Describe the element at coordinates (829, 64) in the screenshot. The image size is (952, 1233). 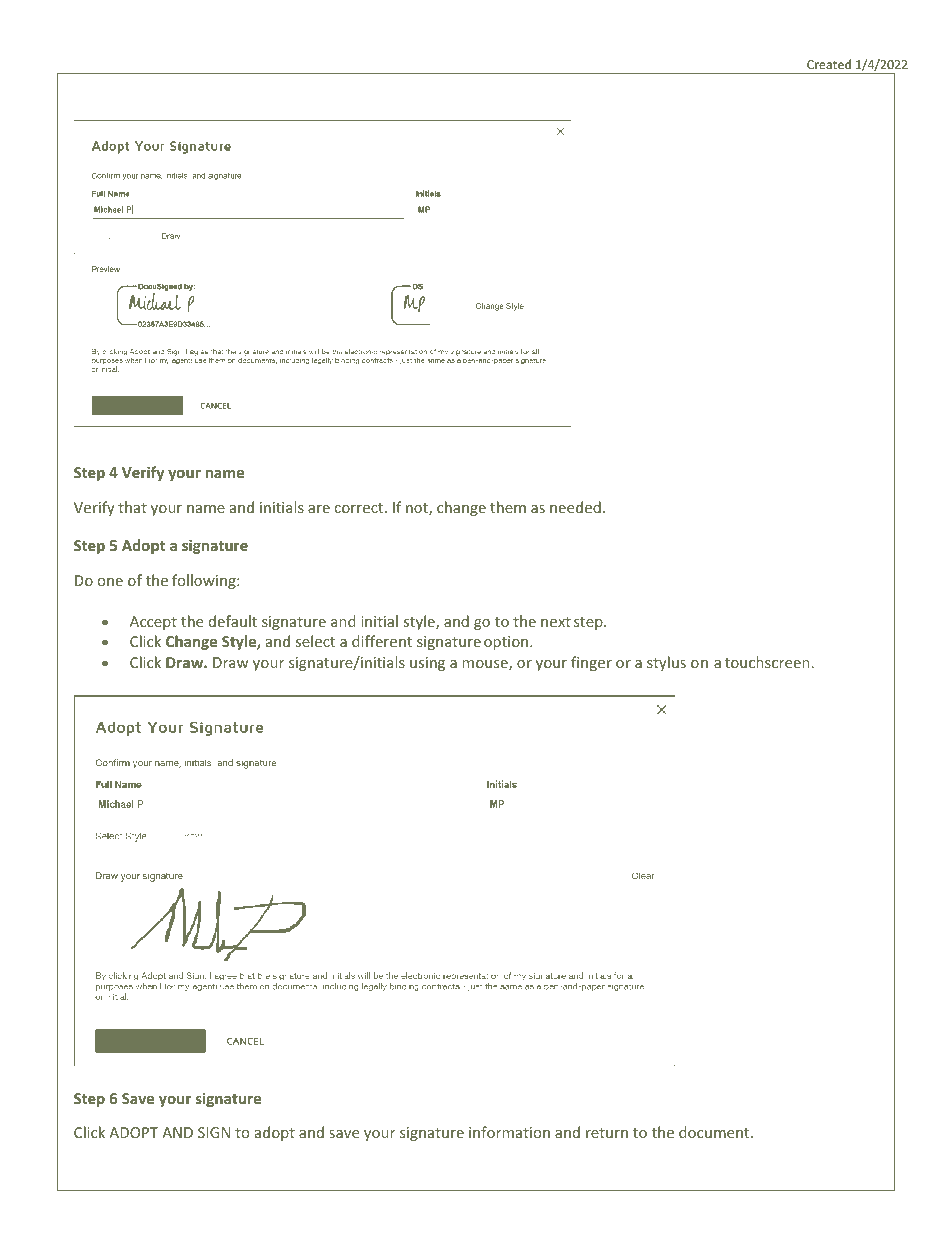
I see `Created` at that location.
